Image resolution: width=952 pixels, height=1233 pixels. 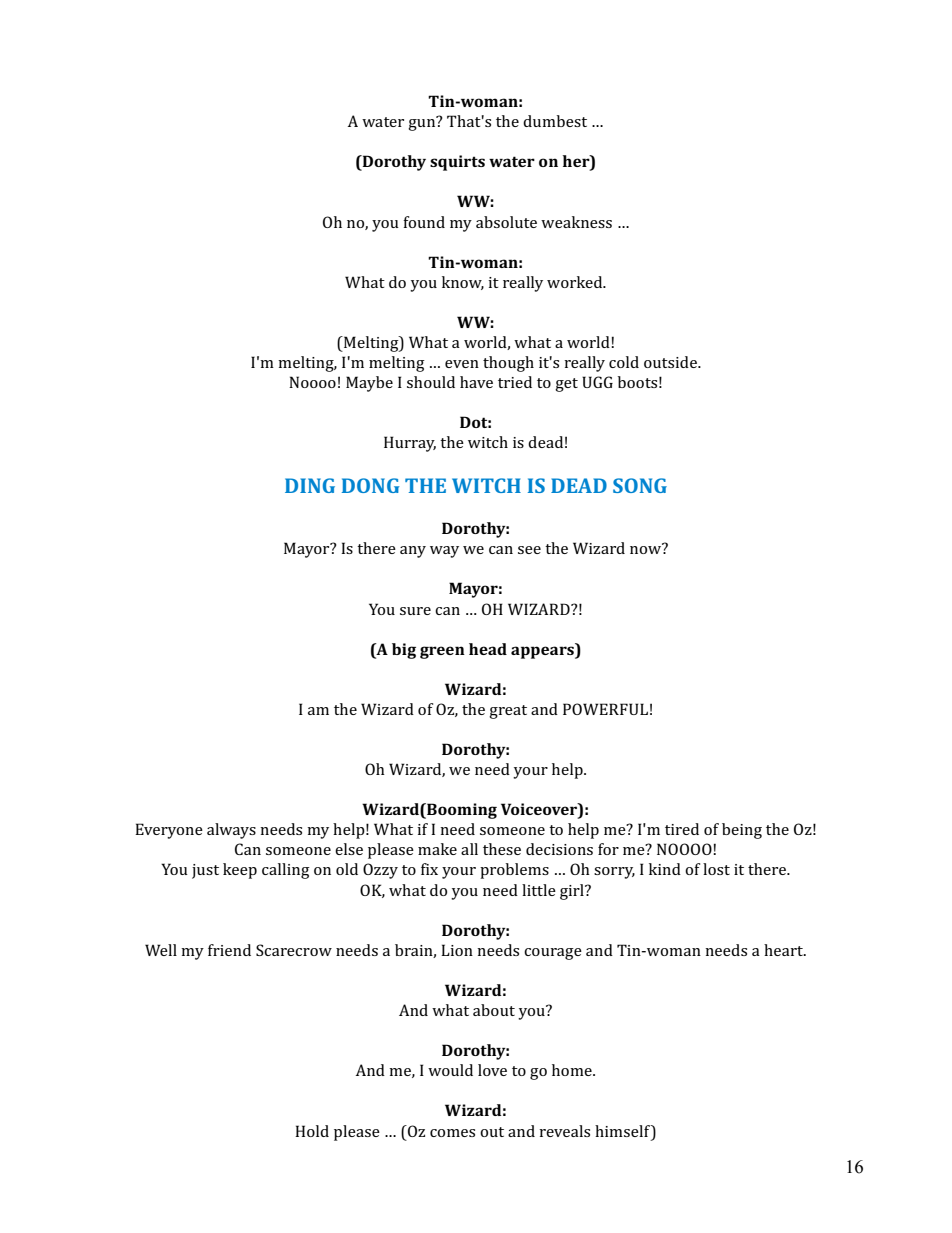 What do you see at coordinates (682, 829) in the screenshot?
I see `tired` at bounding box center [682, 829].
